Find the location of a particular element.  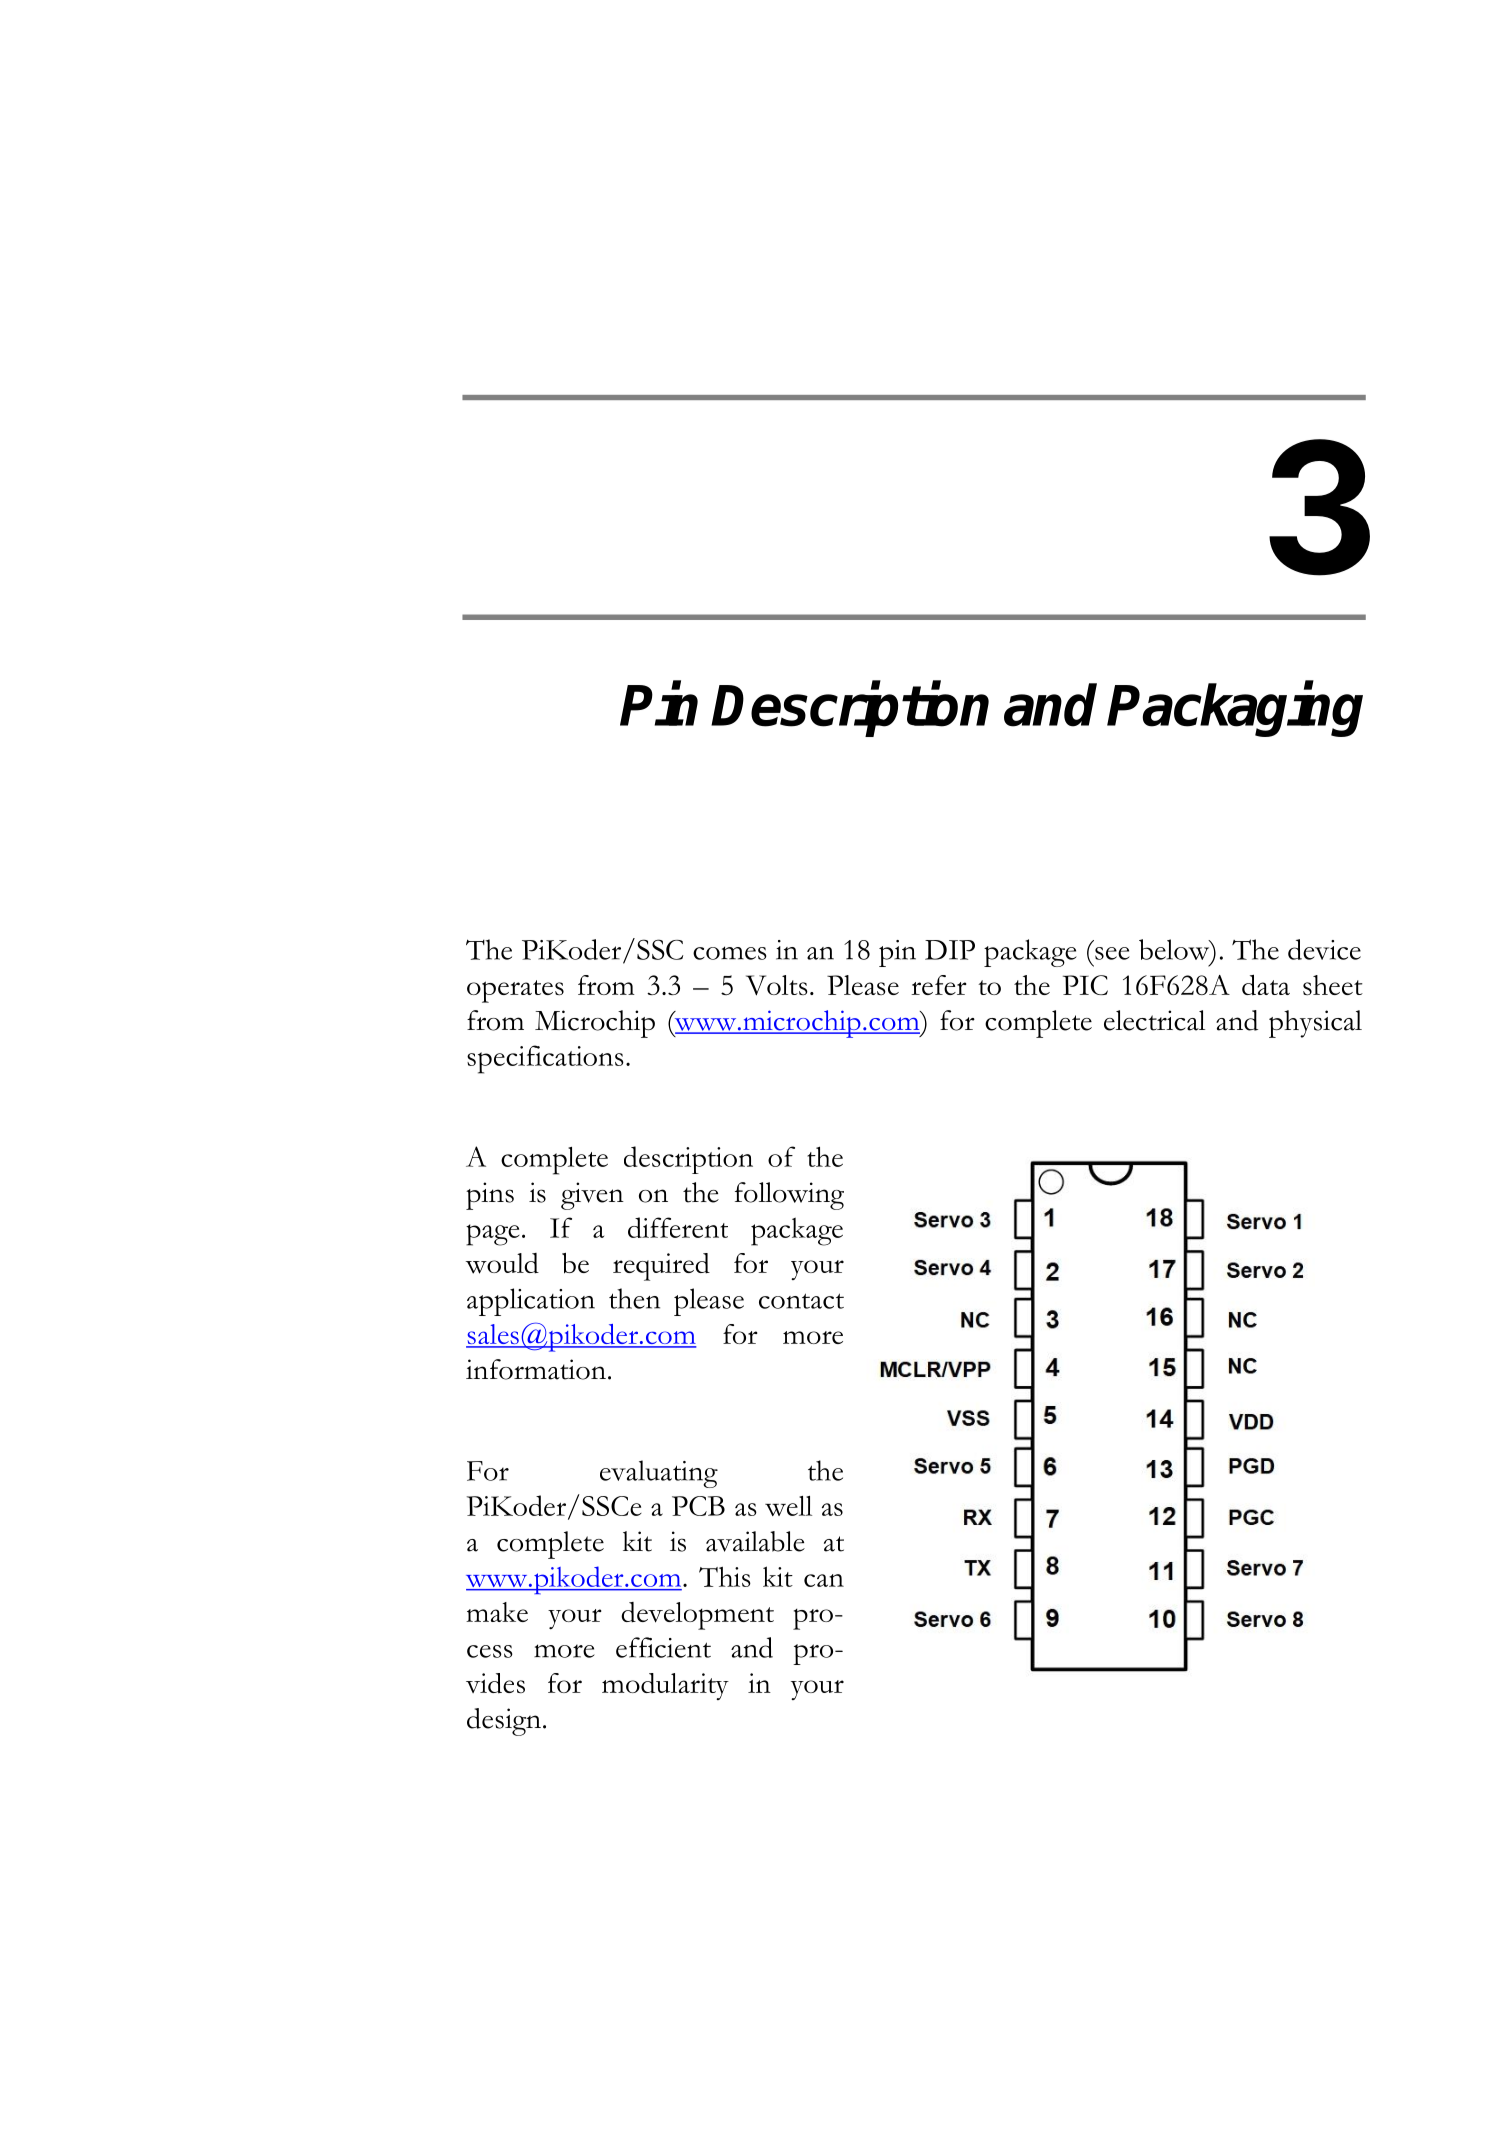

available is located at coordinates (755, 1541).
